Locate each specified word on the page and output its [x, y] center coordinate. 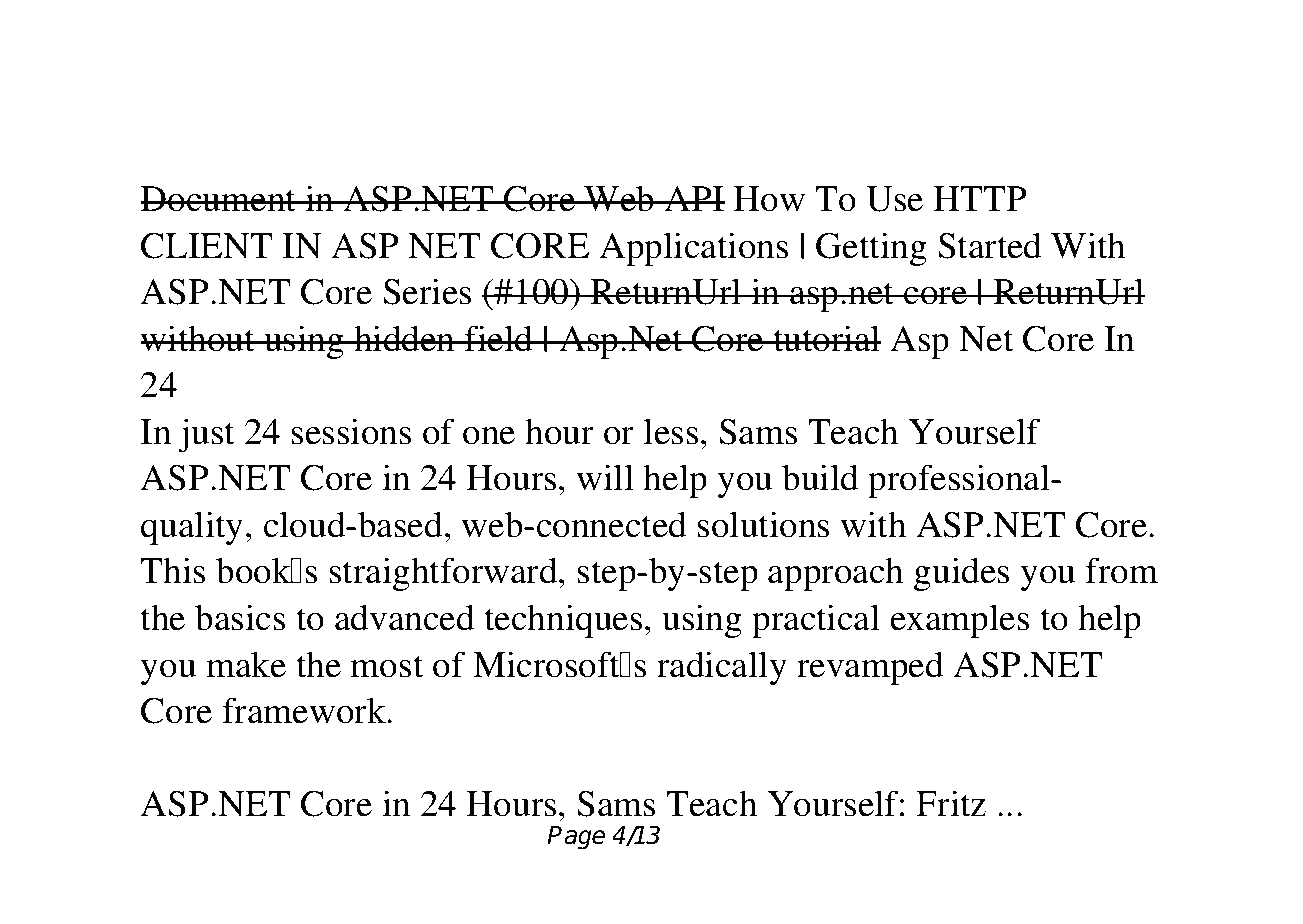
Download [251, 75]
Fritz [951, 803]
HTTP [979, 198]
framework [306, 710]
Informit [742, 136]
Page [576, 838]
